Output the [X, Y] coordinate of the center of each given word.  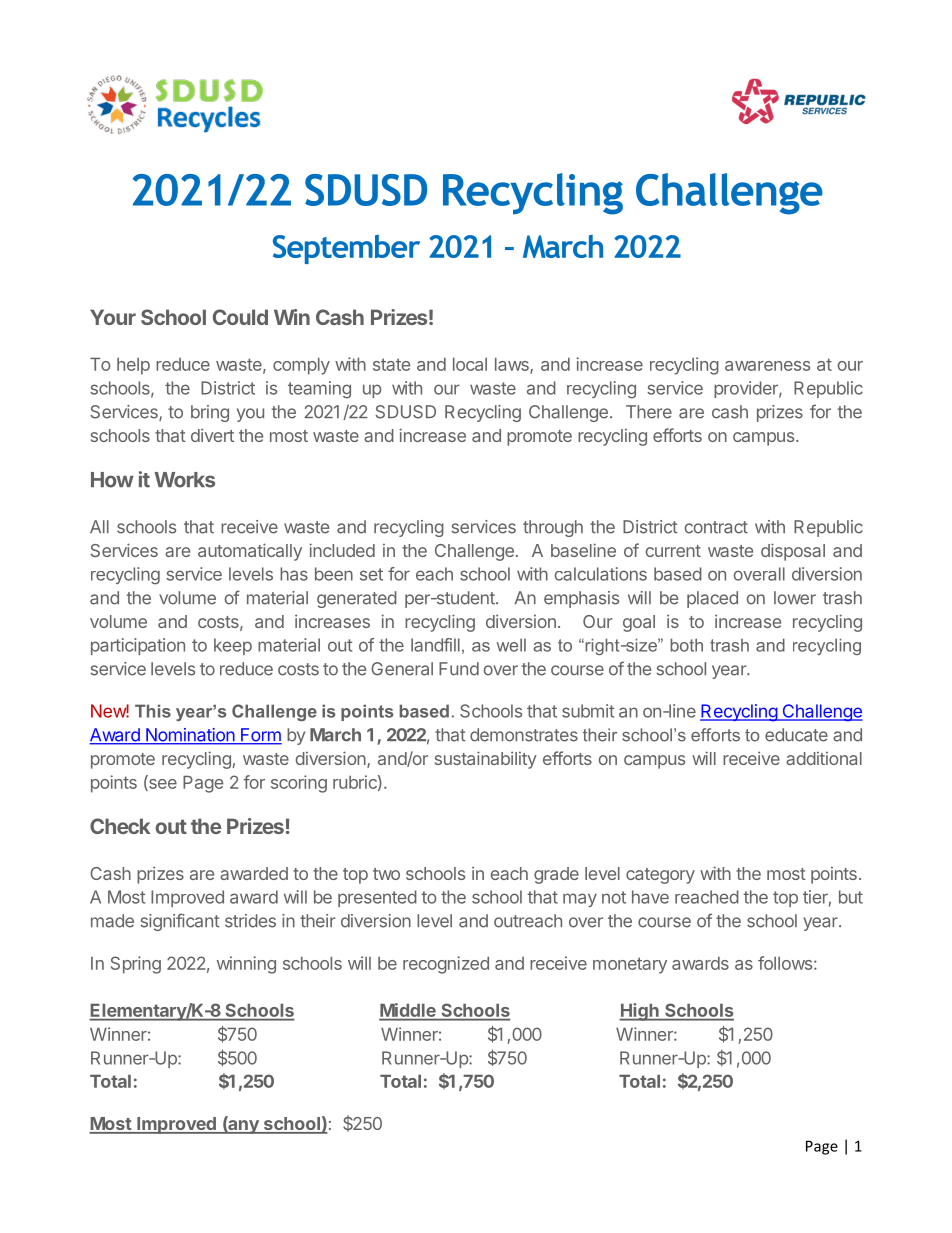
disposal [793, 552]
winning [246, 965]
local [470, 364]
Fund [459, 669]
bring [210, 413]
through [553, 528]
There [649, 412]
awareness [767, 366]
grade [556, 875]
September [346, 249]
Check [120, 826]
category [660, 876]
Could [240, 317]
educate [796, 735]
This [153, 711]
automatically [250, 552]
